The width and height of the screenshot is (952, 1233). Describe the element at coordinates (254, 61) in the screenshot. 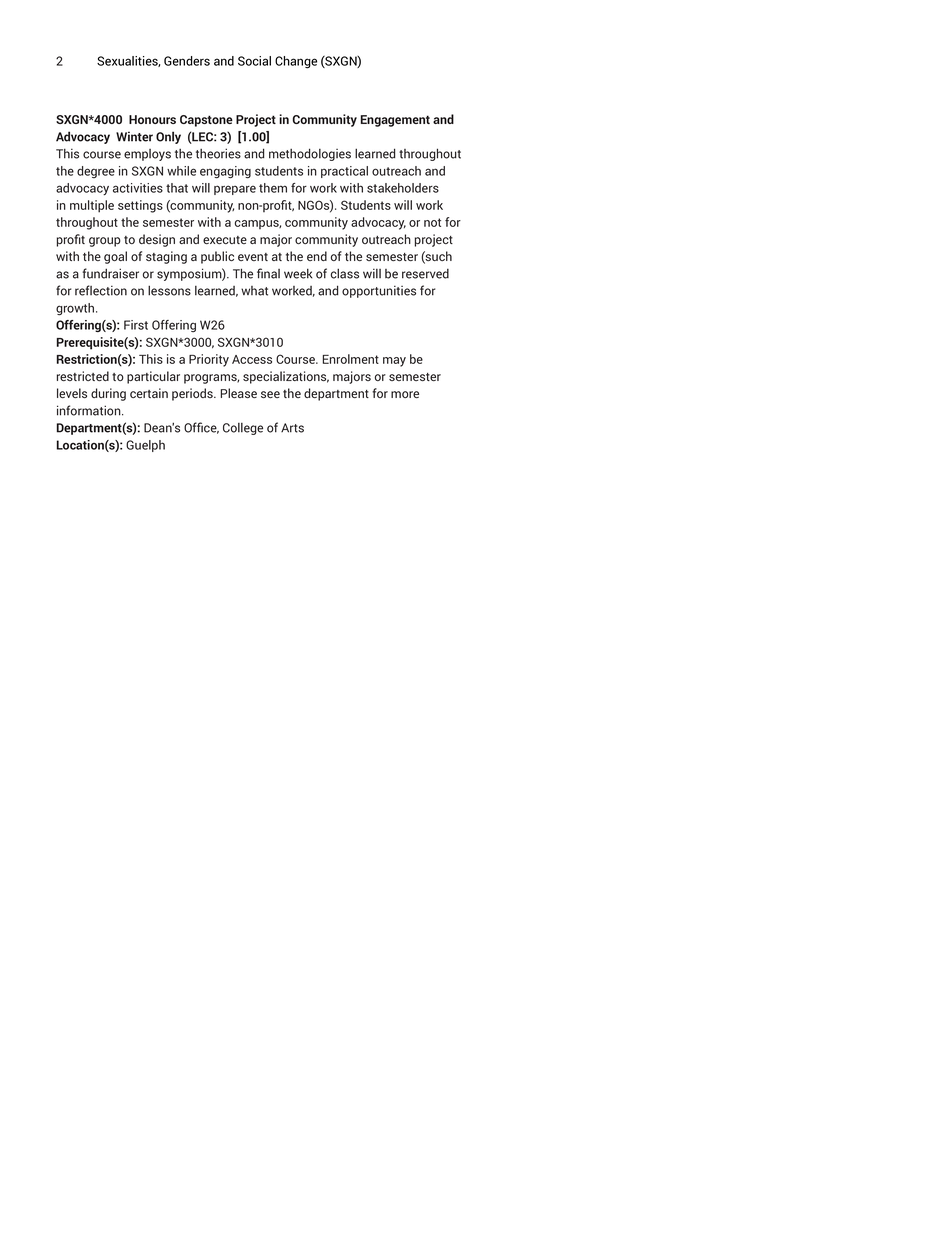

I see `Social` at that location.
